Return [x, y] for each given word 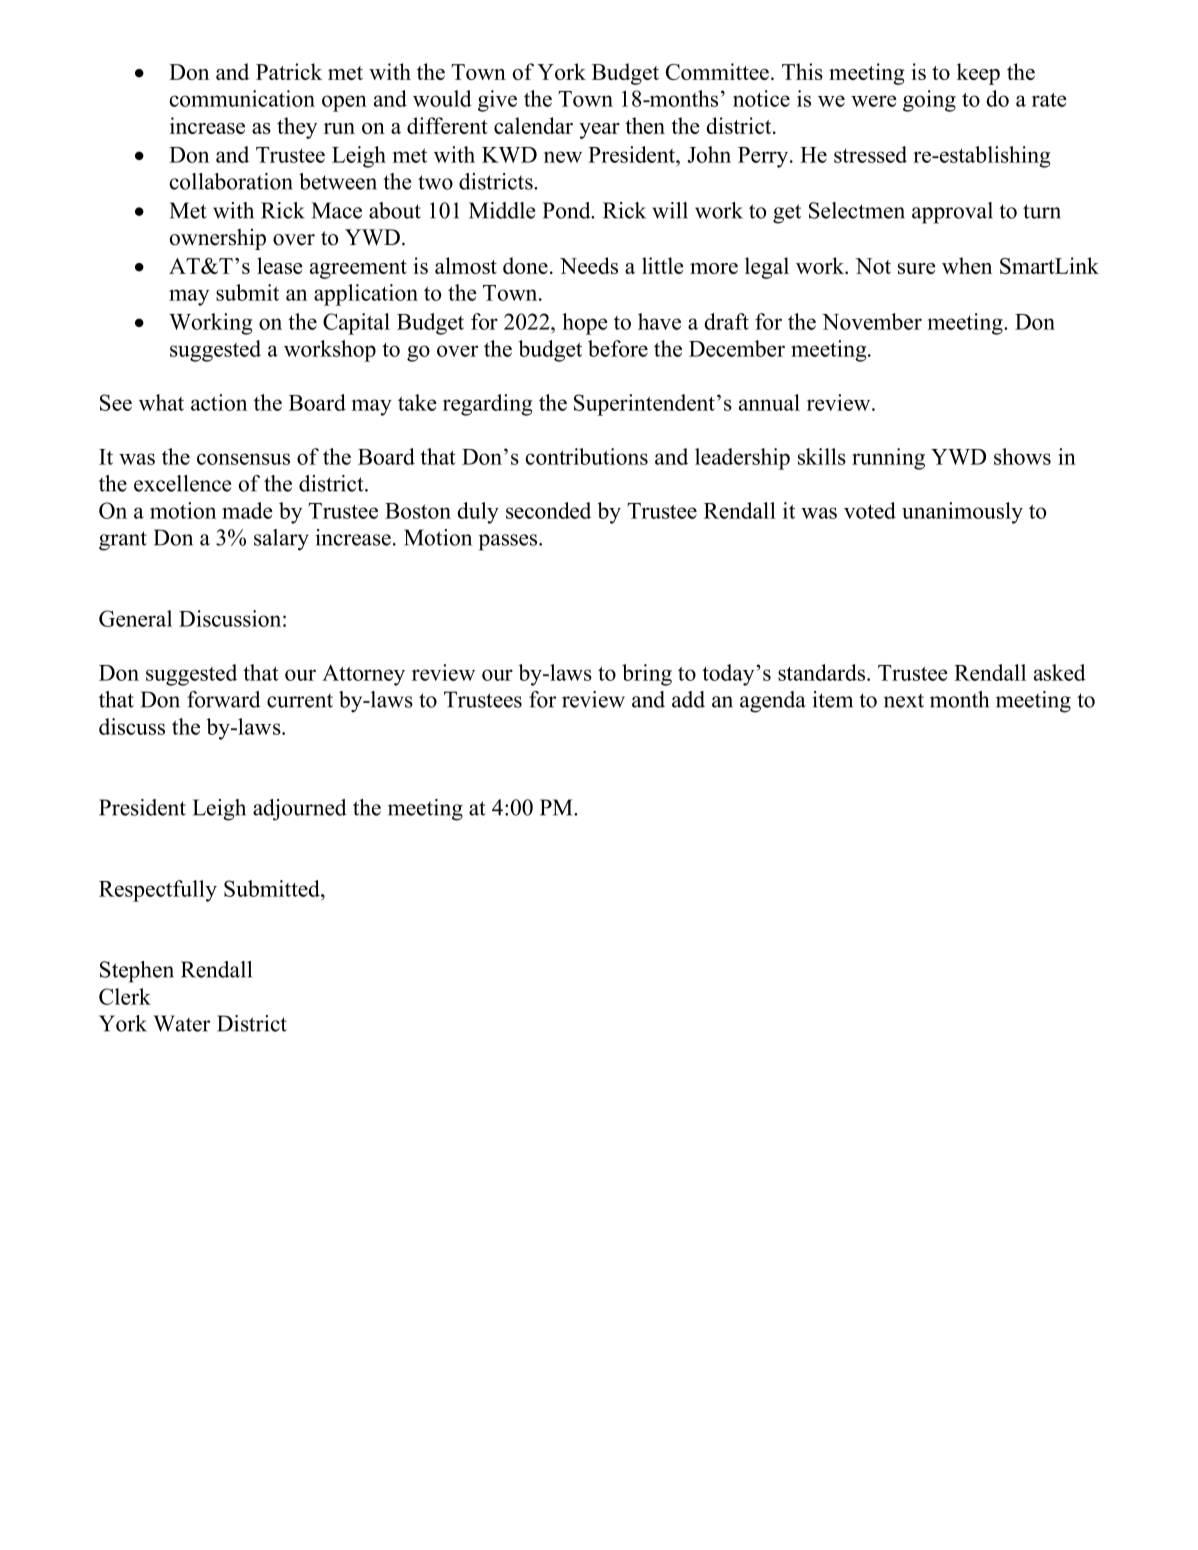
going [929, 101]
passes [509, 542]
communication [242, 98]
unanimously [962, 513]
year [599, 131]
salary [281, 540]
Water [181, 1023]
